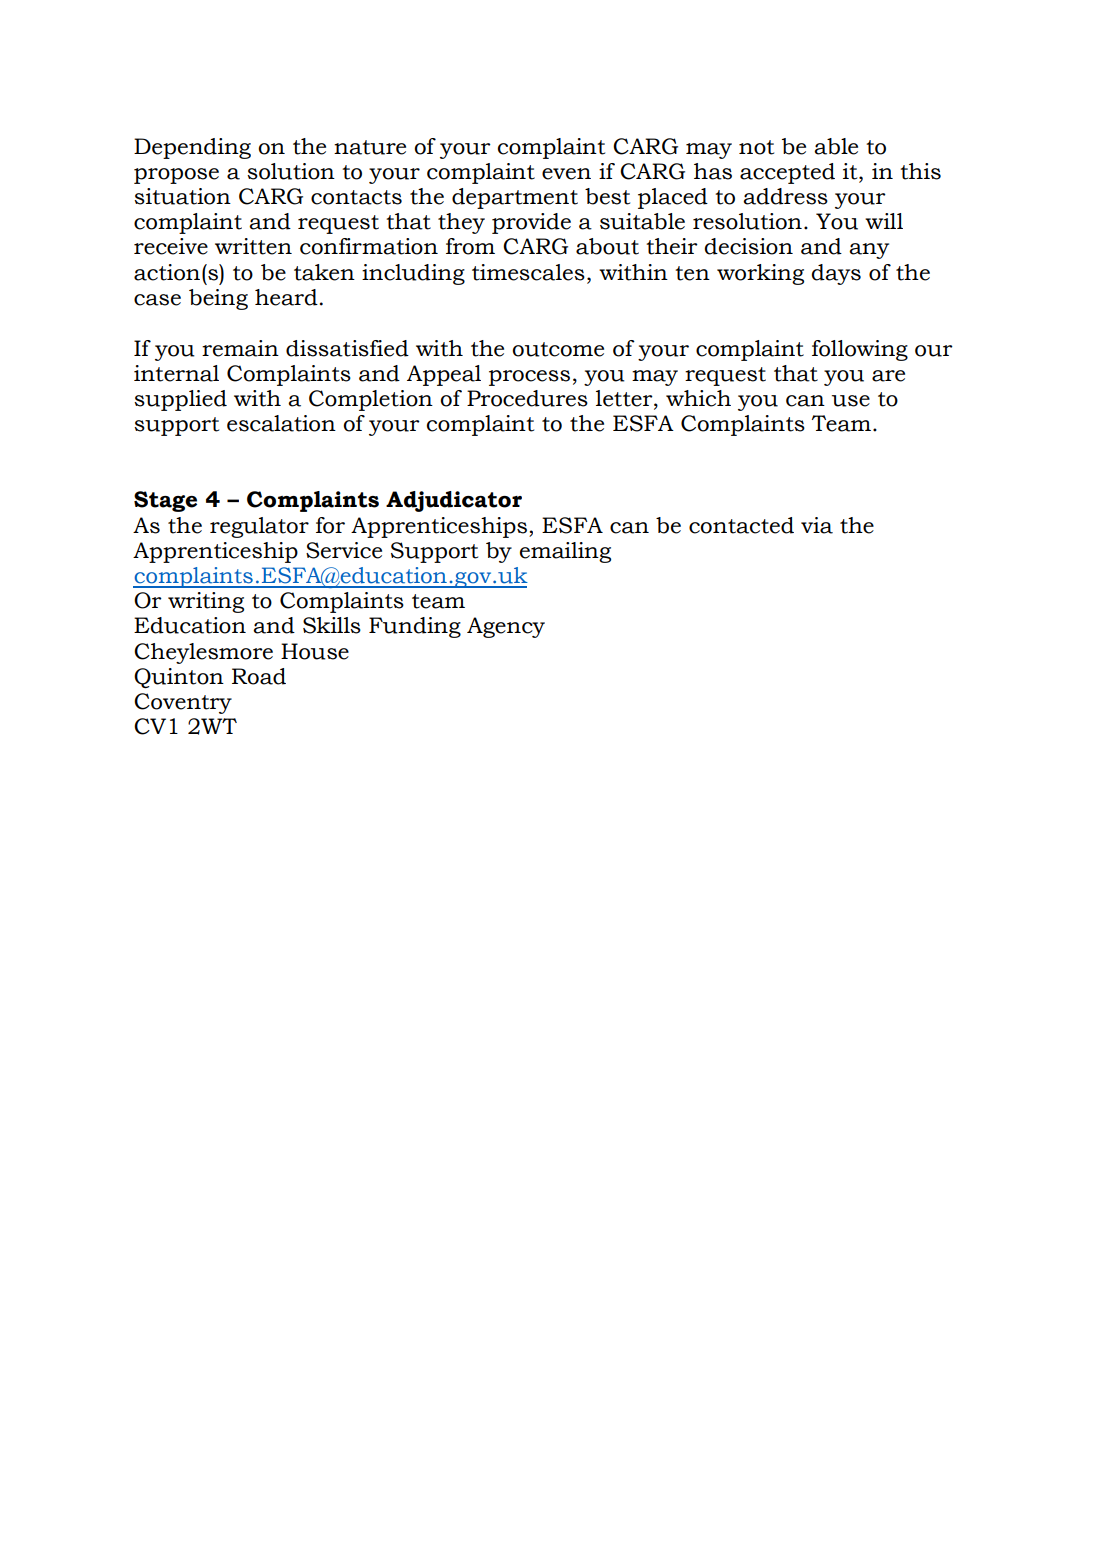  Describe the element at coordinates (566, 174) in the page. I see `even` at that location.
